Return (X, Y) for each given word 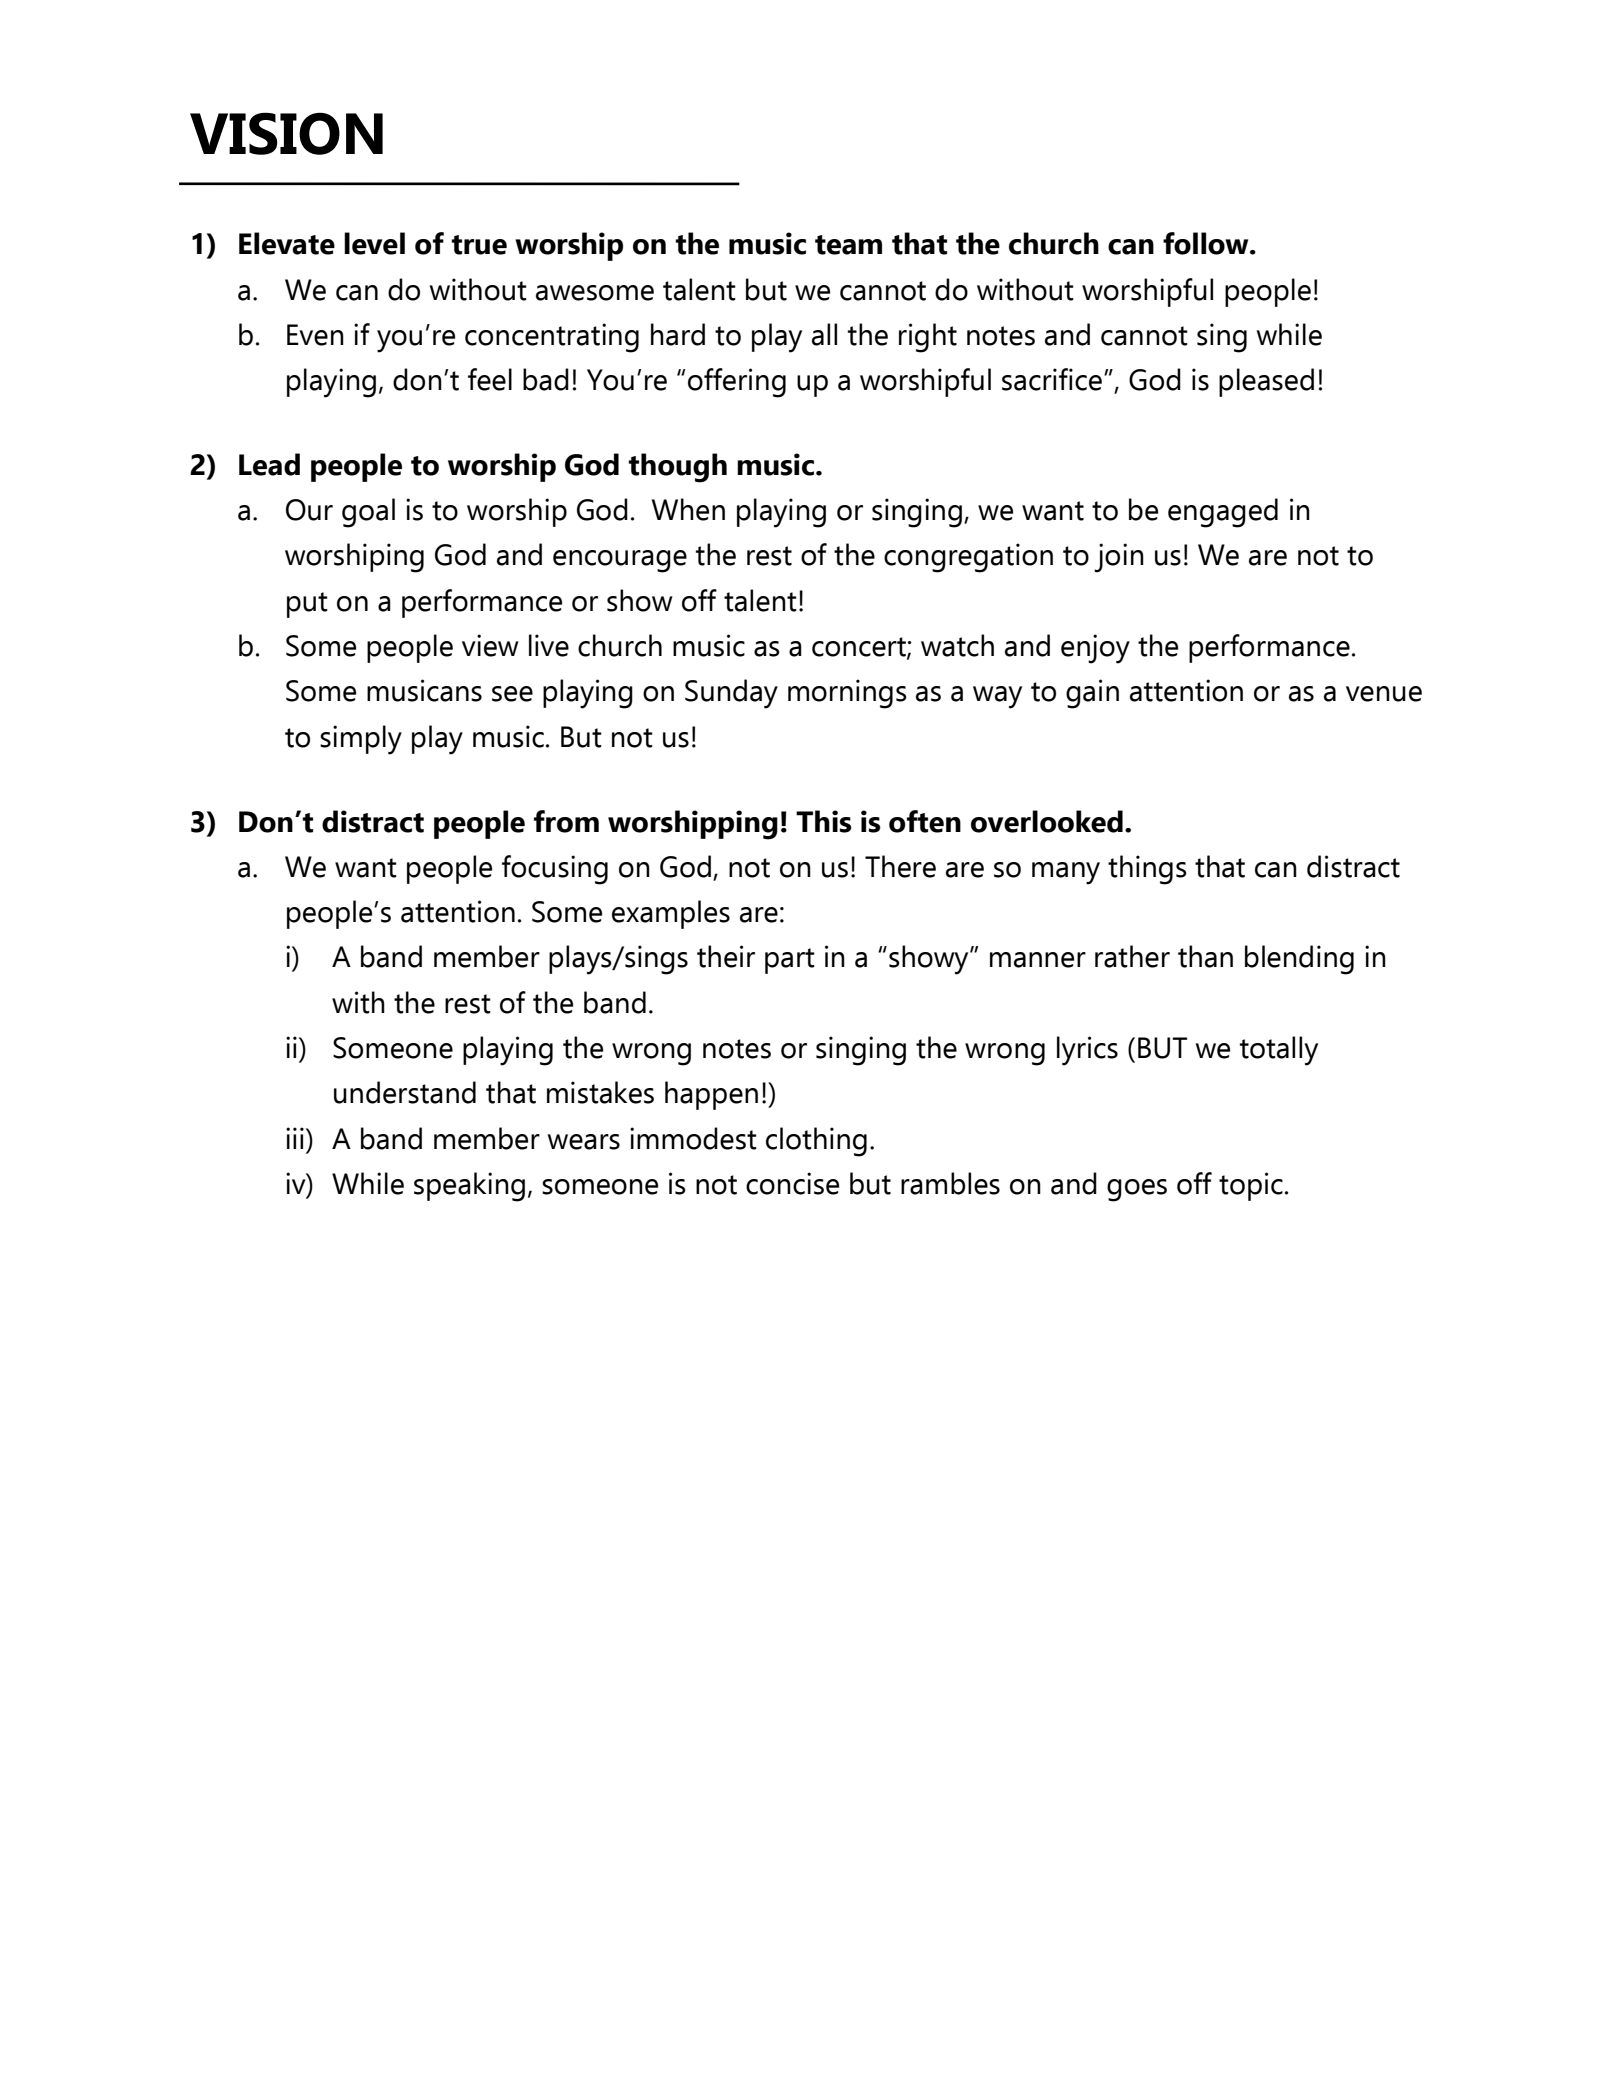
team (848, 245)
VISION (286, 133)
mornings (847, 694)
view (490, 645)
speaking (469, 1187)
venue (1384, 694)
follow (1207, 243)
